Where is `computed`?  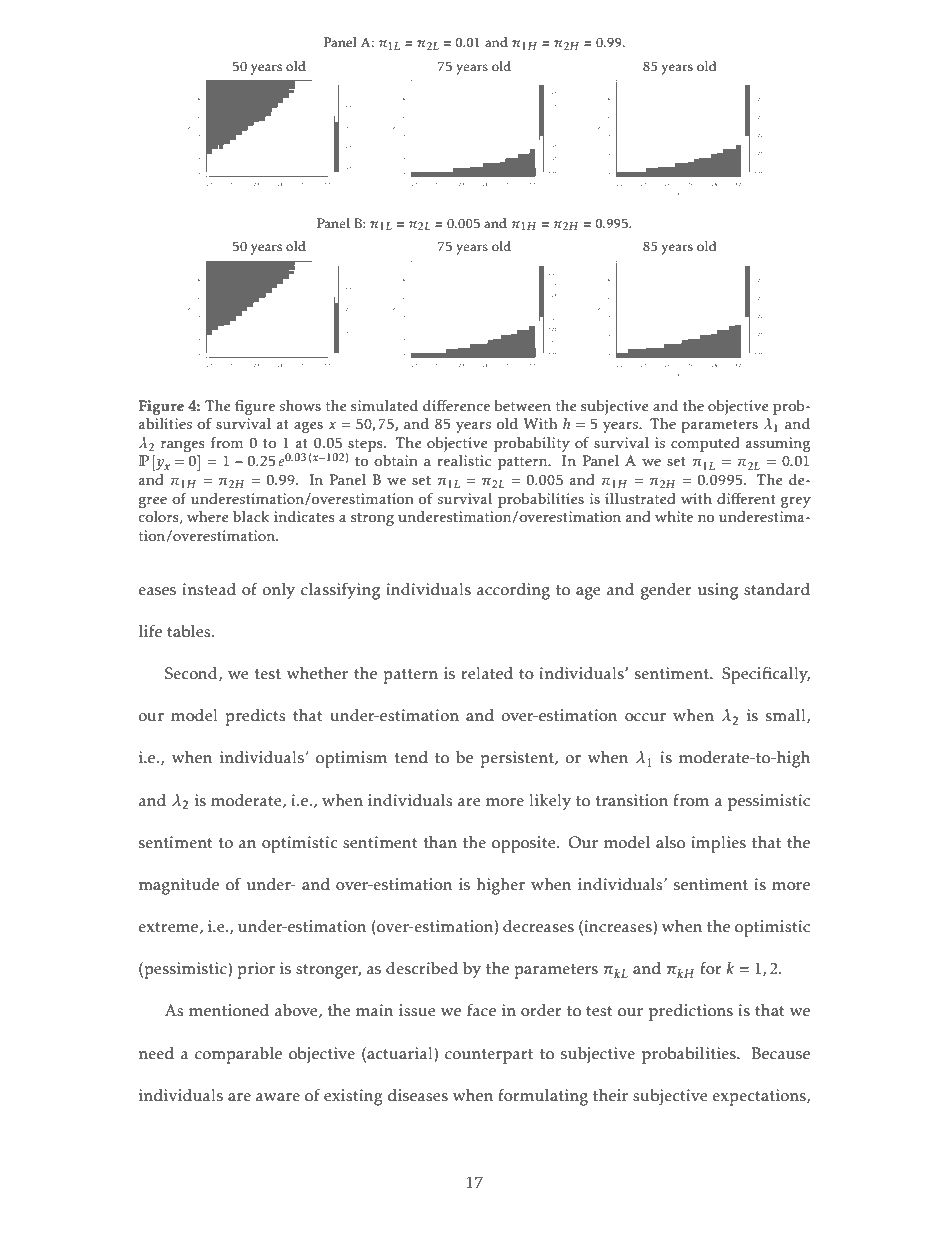
computed is located at coordinates (705, 444).
